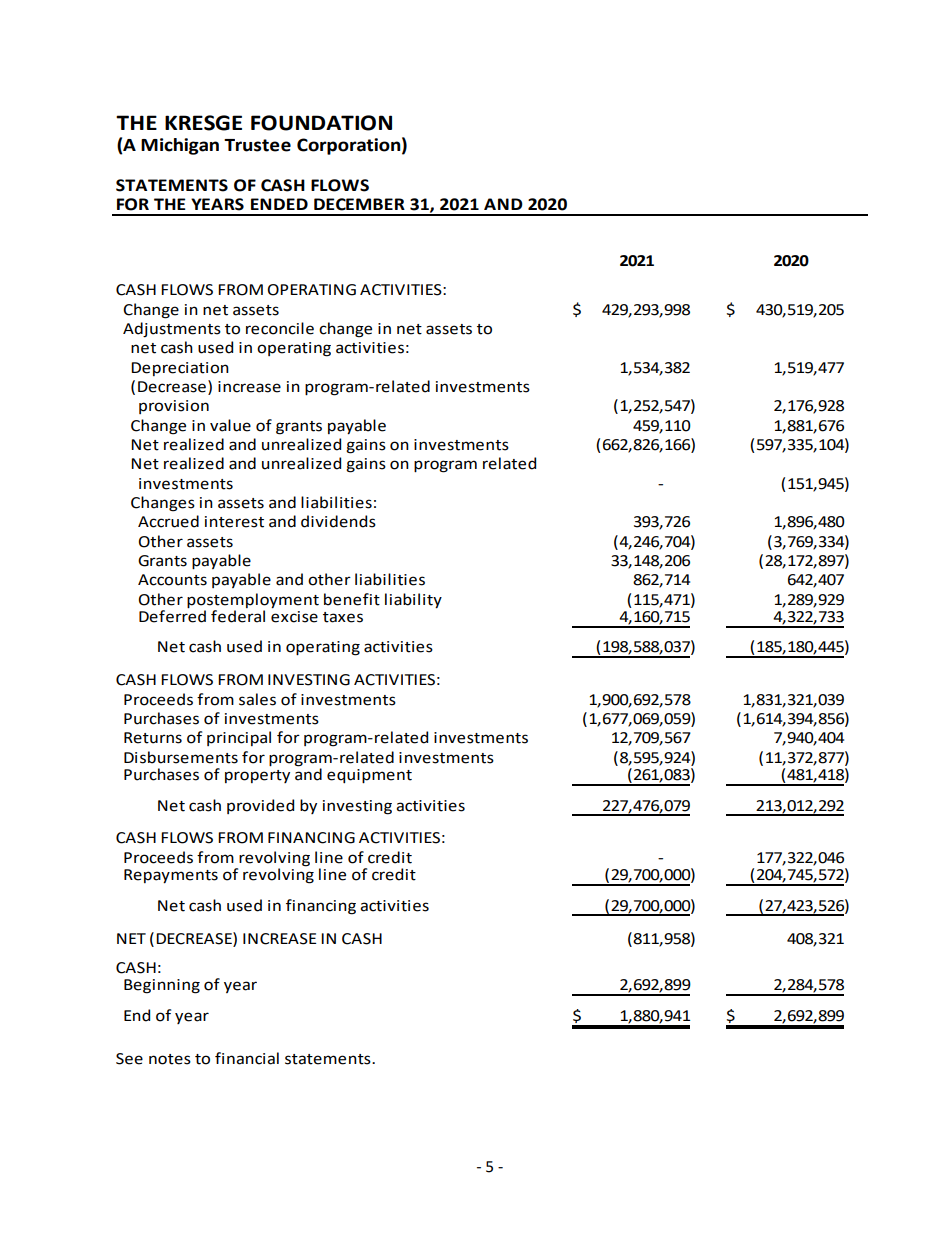 The image size is (952, 1233). Describe the element at coordinates (172, 580) in the document. I see `Accounts` at that location.
